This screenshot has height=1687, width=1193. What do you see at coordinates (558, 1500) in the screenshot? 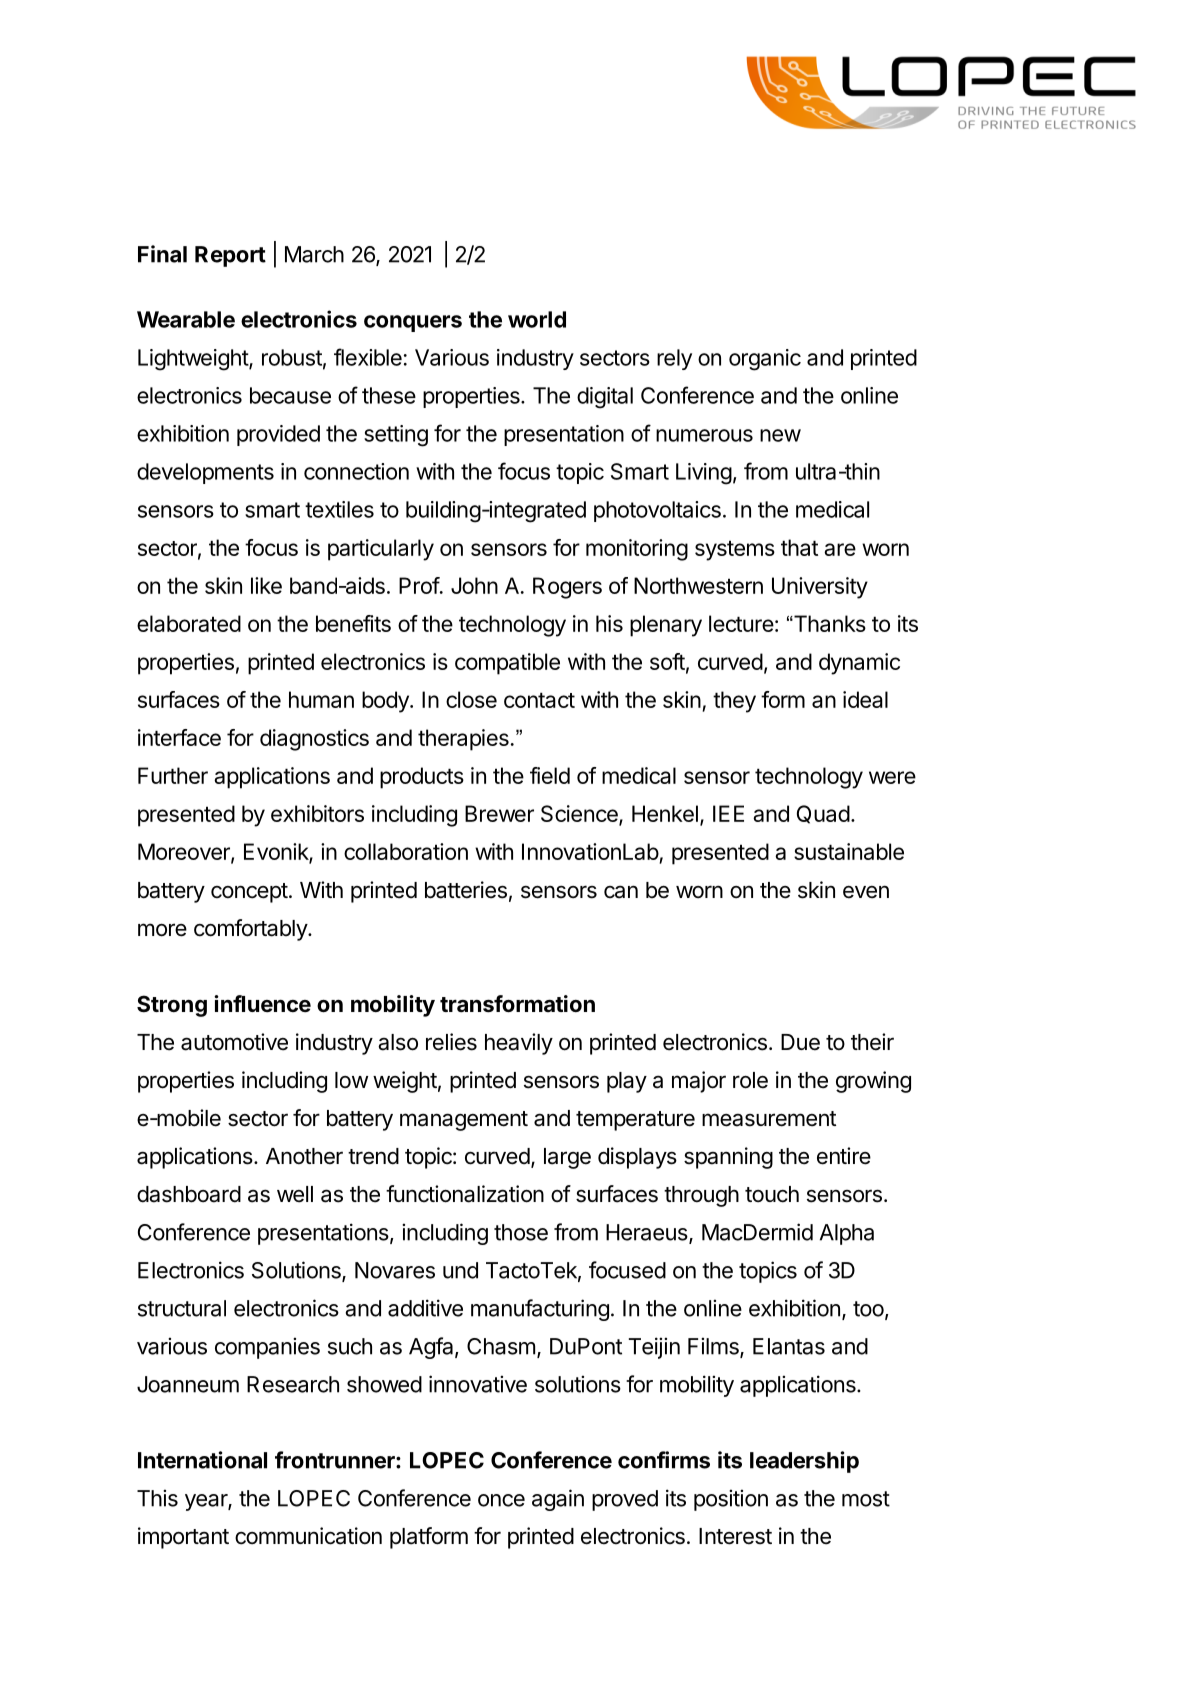
I see `again` at bounding box center [558, 1500].
